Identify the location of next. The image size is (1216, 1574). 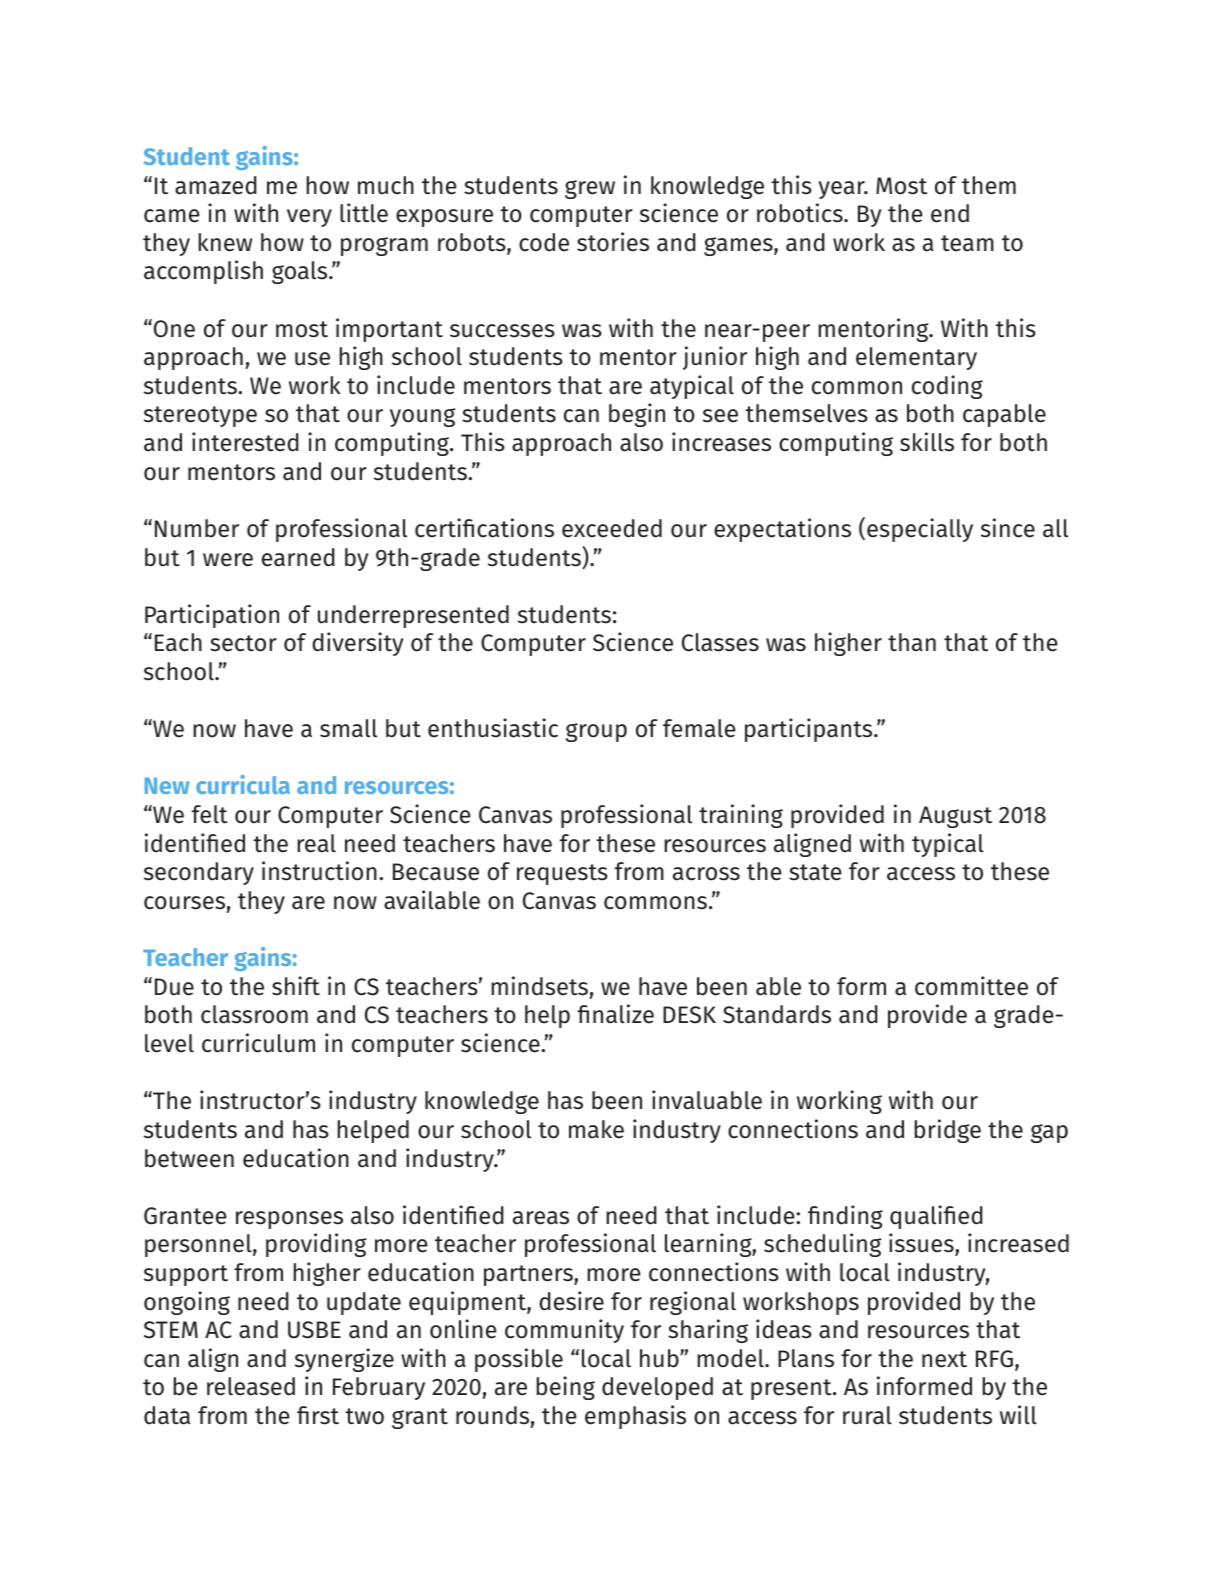
(944, 1359).
